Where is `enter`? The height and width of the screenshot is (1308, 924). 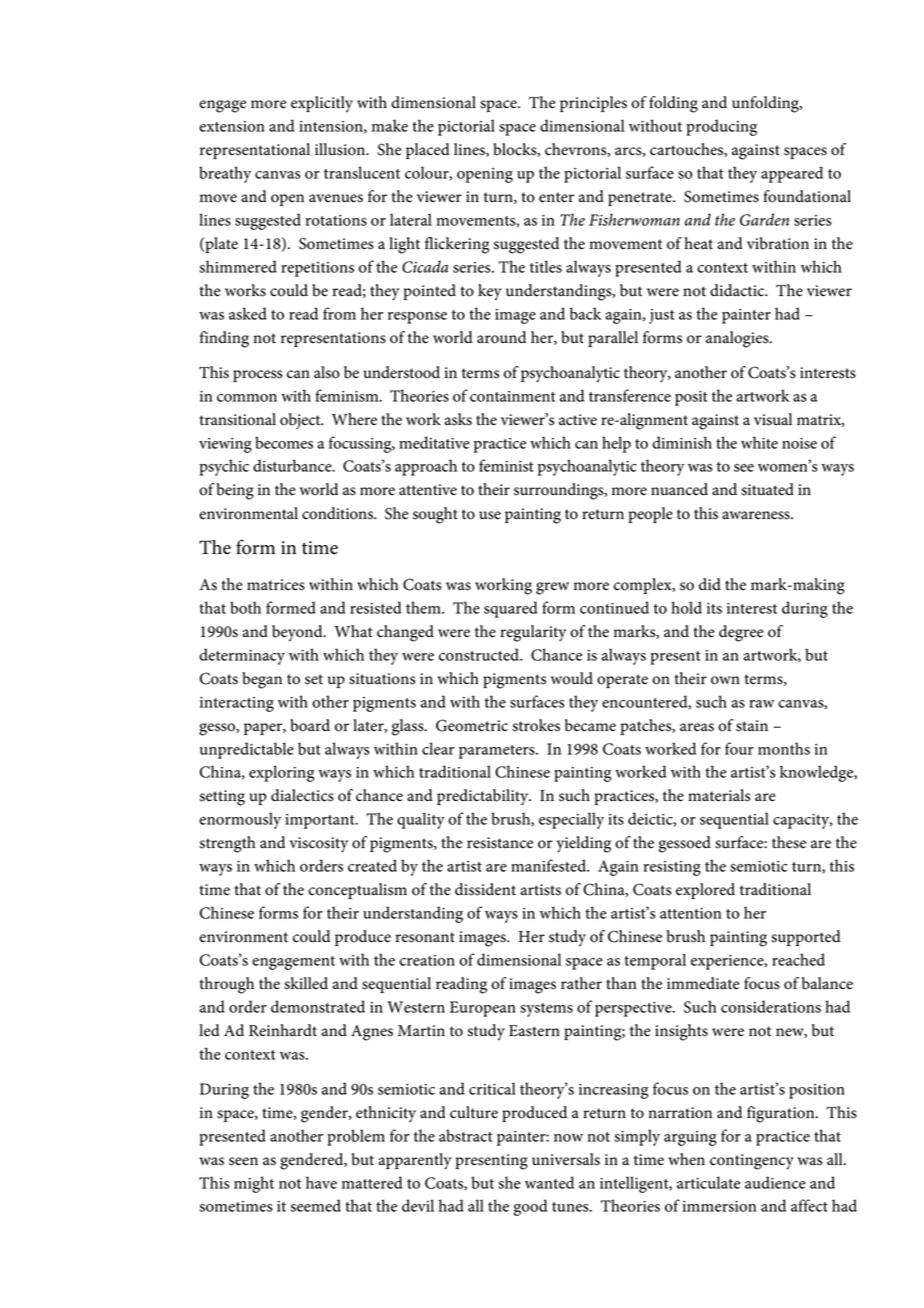 enter is located at coordinates (556, 197).
